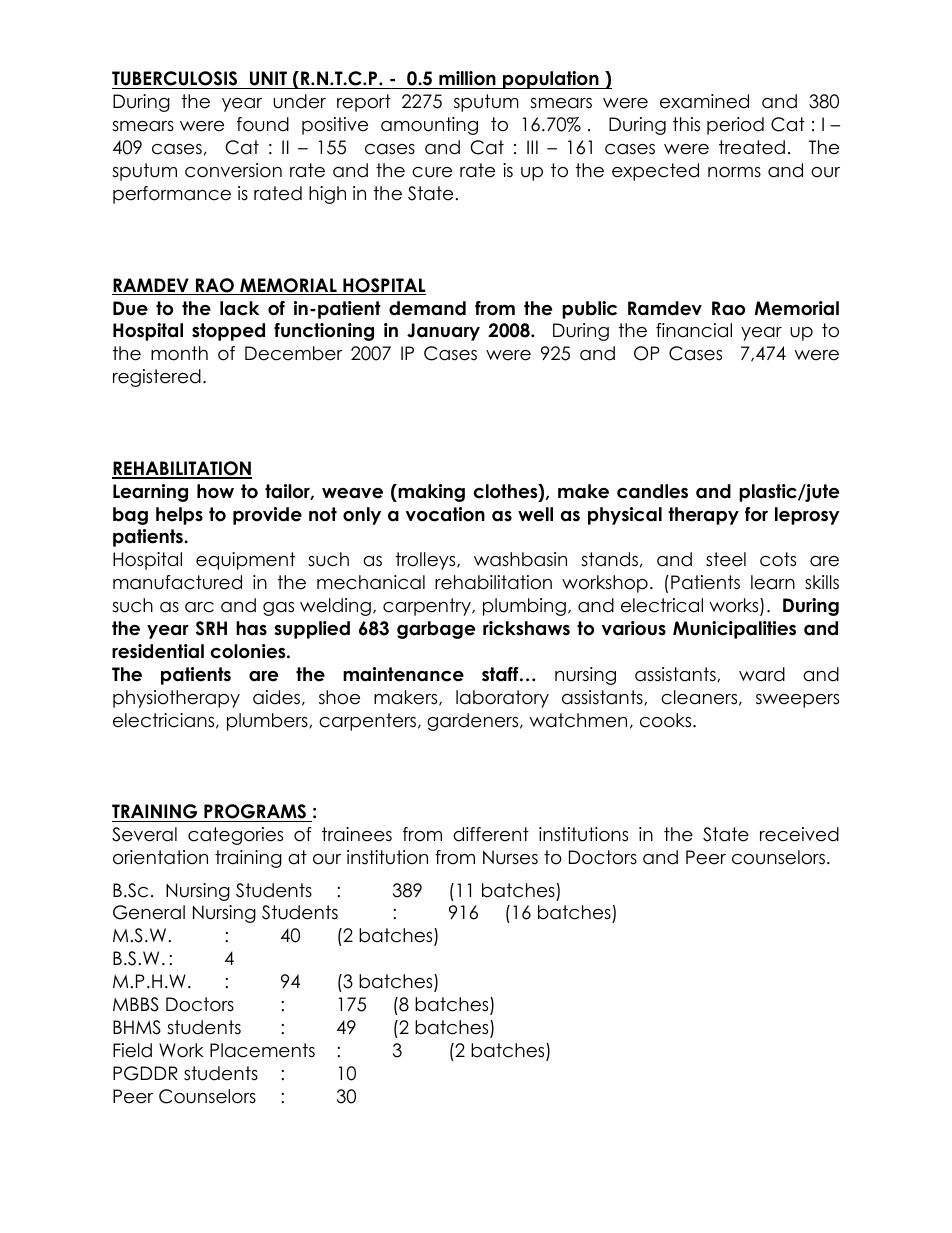 This screenshot has height=1233, width=952. What do you see at coordinates (228, 332) in the screenshot?
I see `stopped` at bounding box center [228, 332].
